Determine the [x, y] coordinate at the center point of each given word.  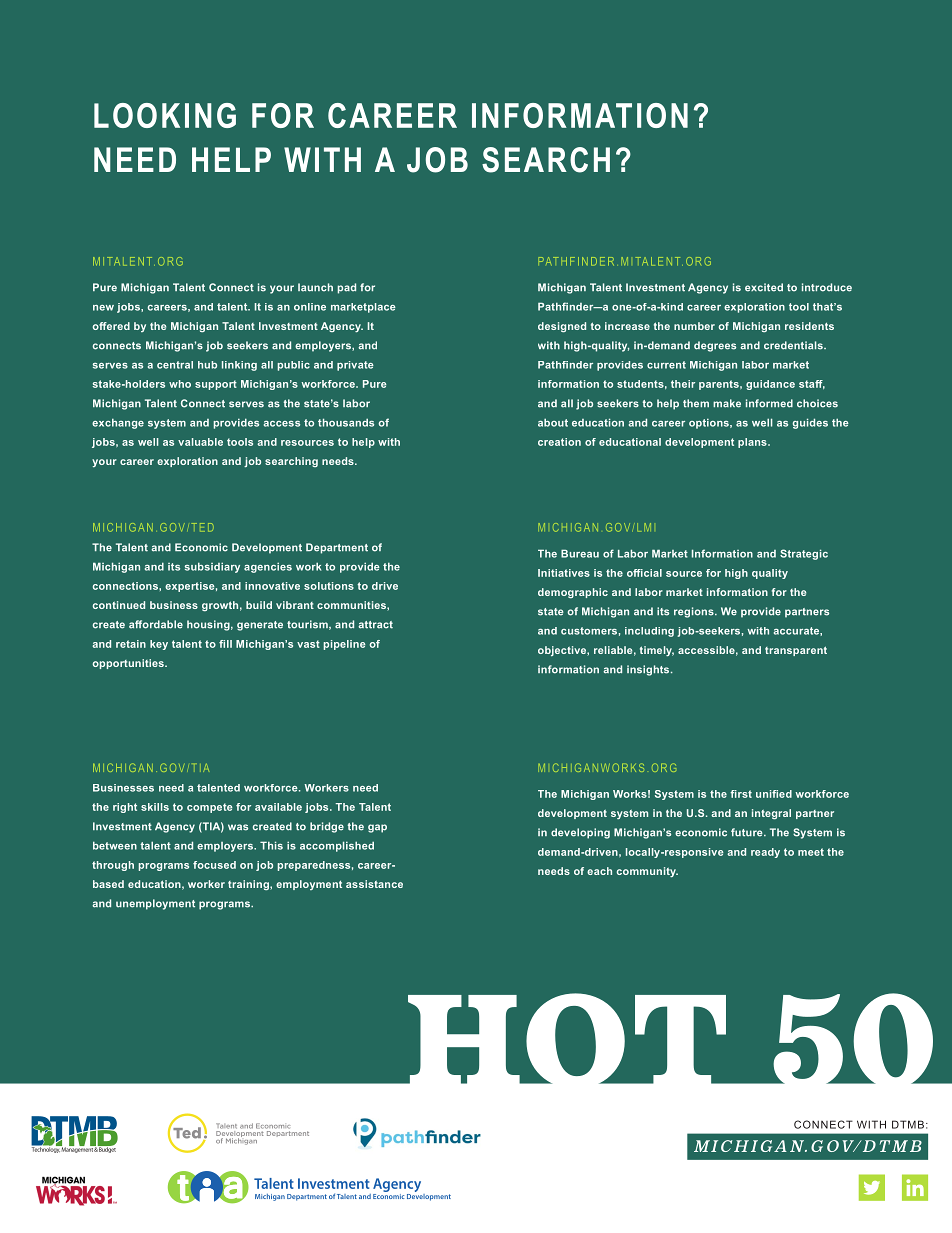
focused [214, 865]
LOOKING [165, 115]
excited [764, 287]
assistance [374, 884]
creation [559, 442]
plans [753, 443]
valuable [200, 442]
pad [347, 288]
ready [765, 853]
